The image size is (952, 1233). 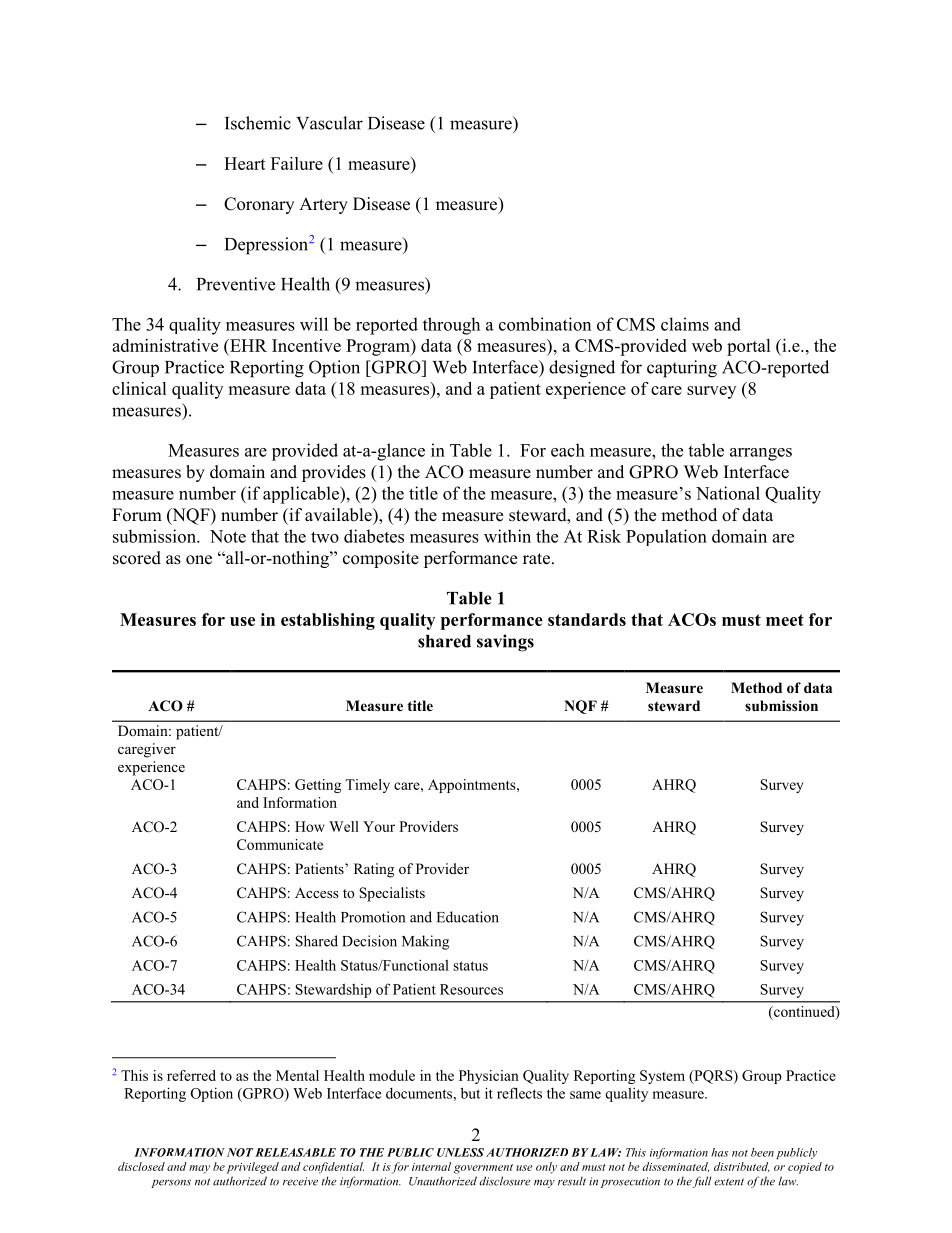 What do you see at coordinates (460, 1152) in the screenshot?
I see `UNLESS` at bounding box center [460, 1152].
